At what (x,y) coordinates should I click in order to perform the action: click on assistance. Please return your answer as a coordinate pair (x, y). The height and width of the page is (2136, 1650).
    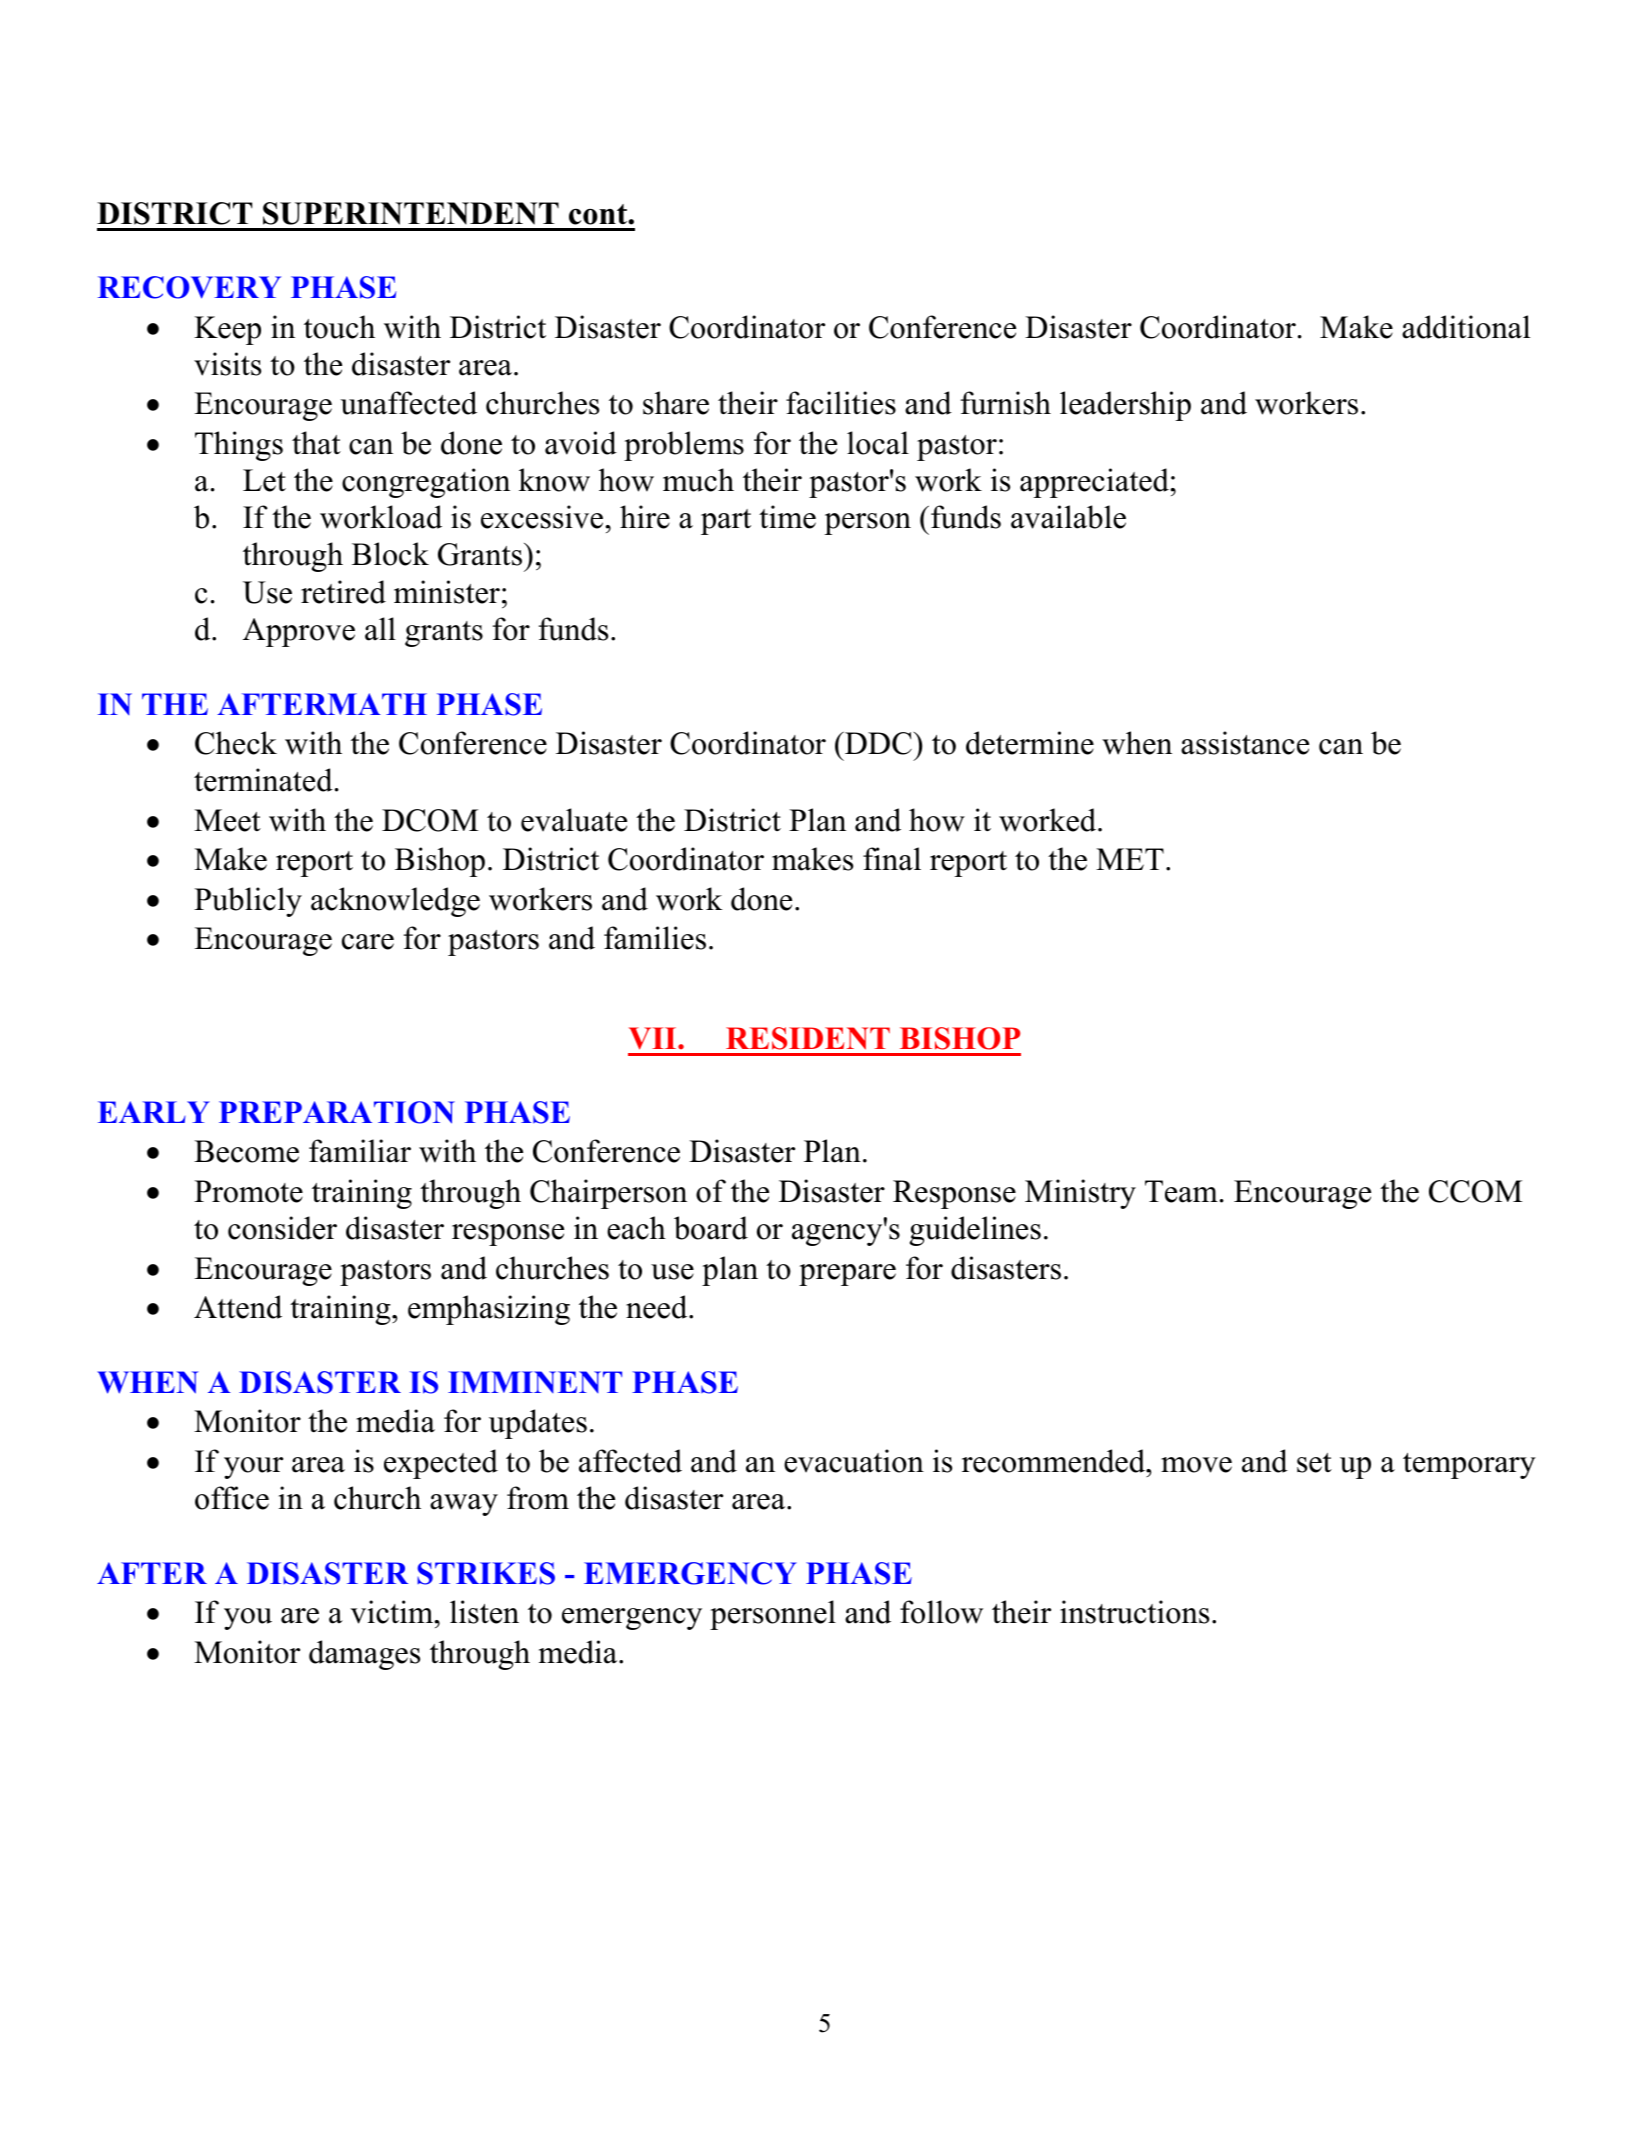
    Looking at the image, I should click on (1245, 743).
